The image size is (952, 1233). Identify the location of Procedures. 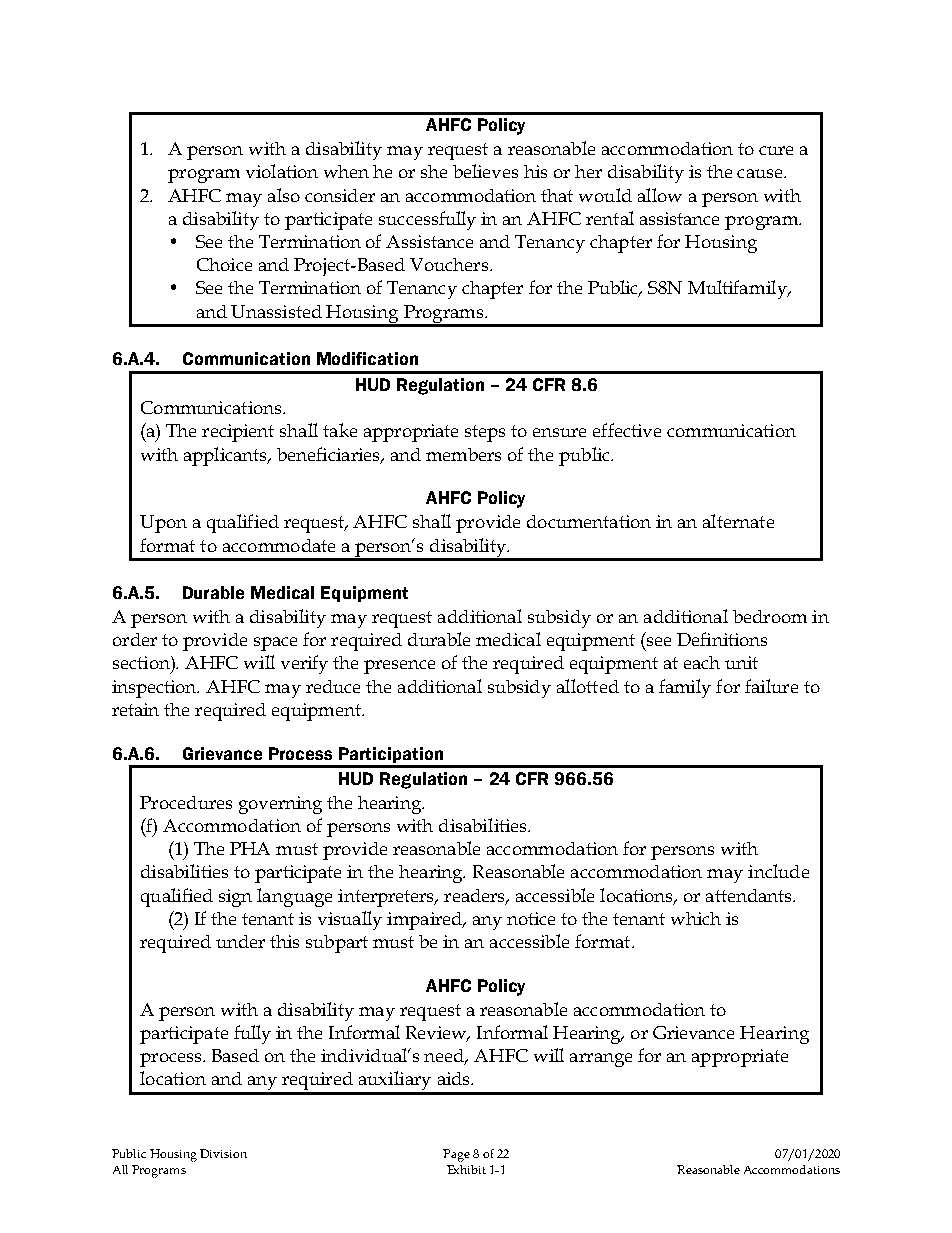
(186, 802).
